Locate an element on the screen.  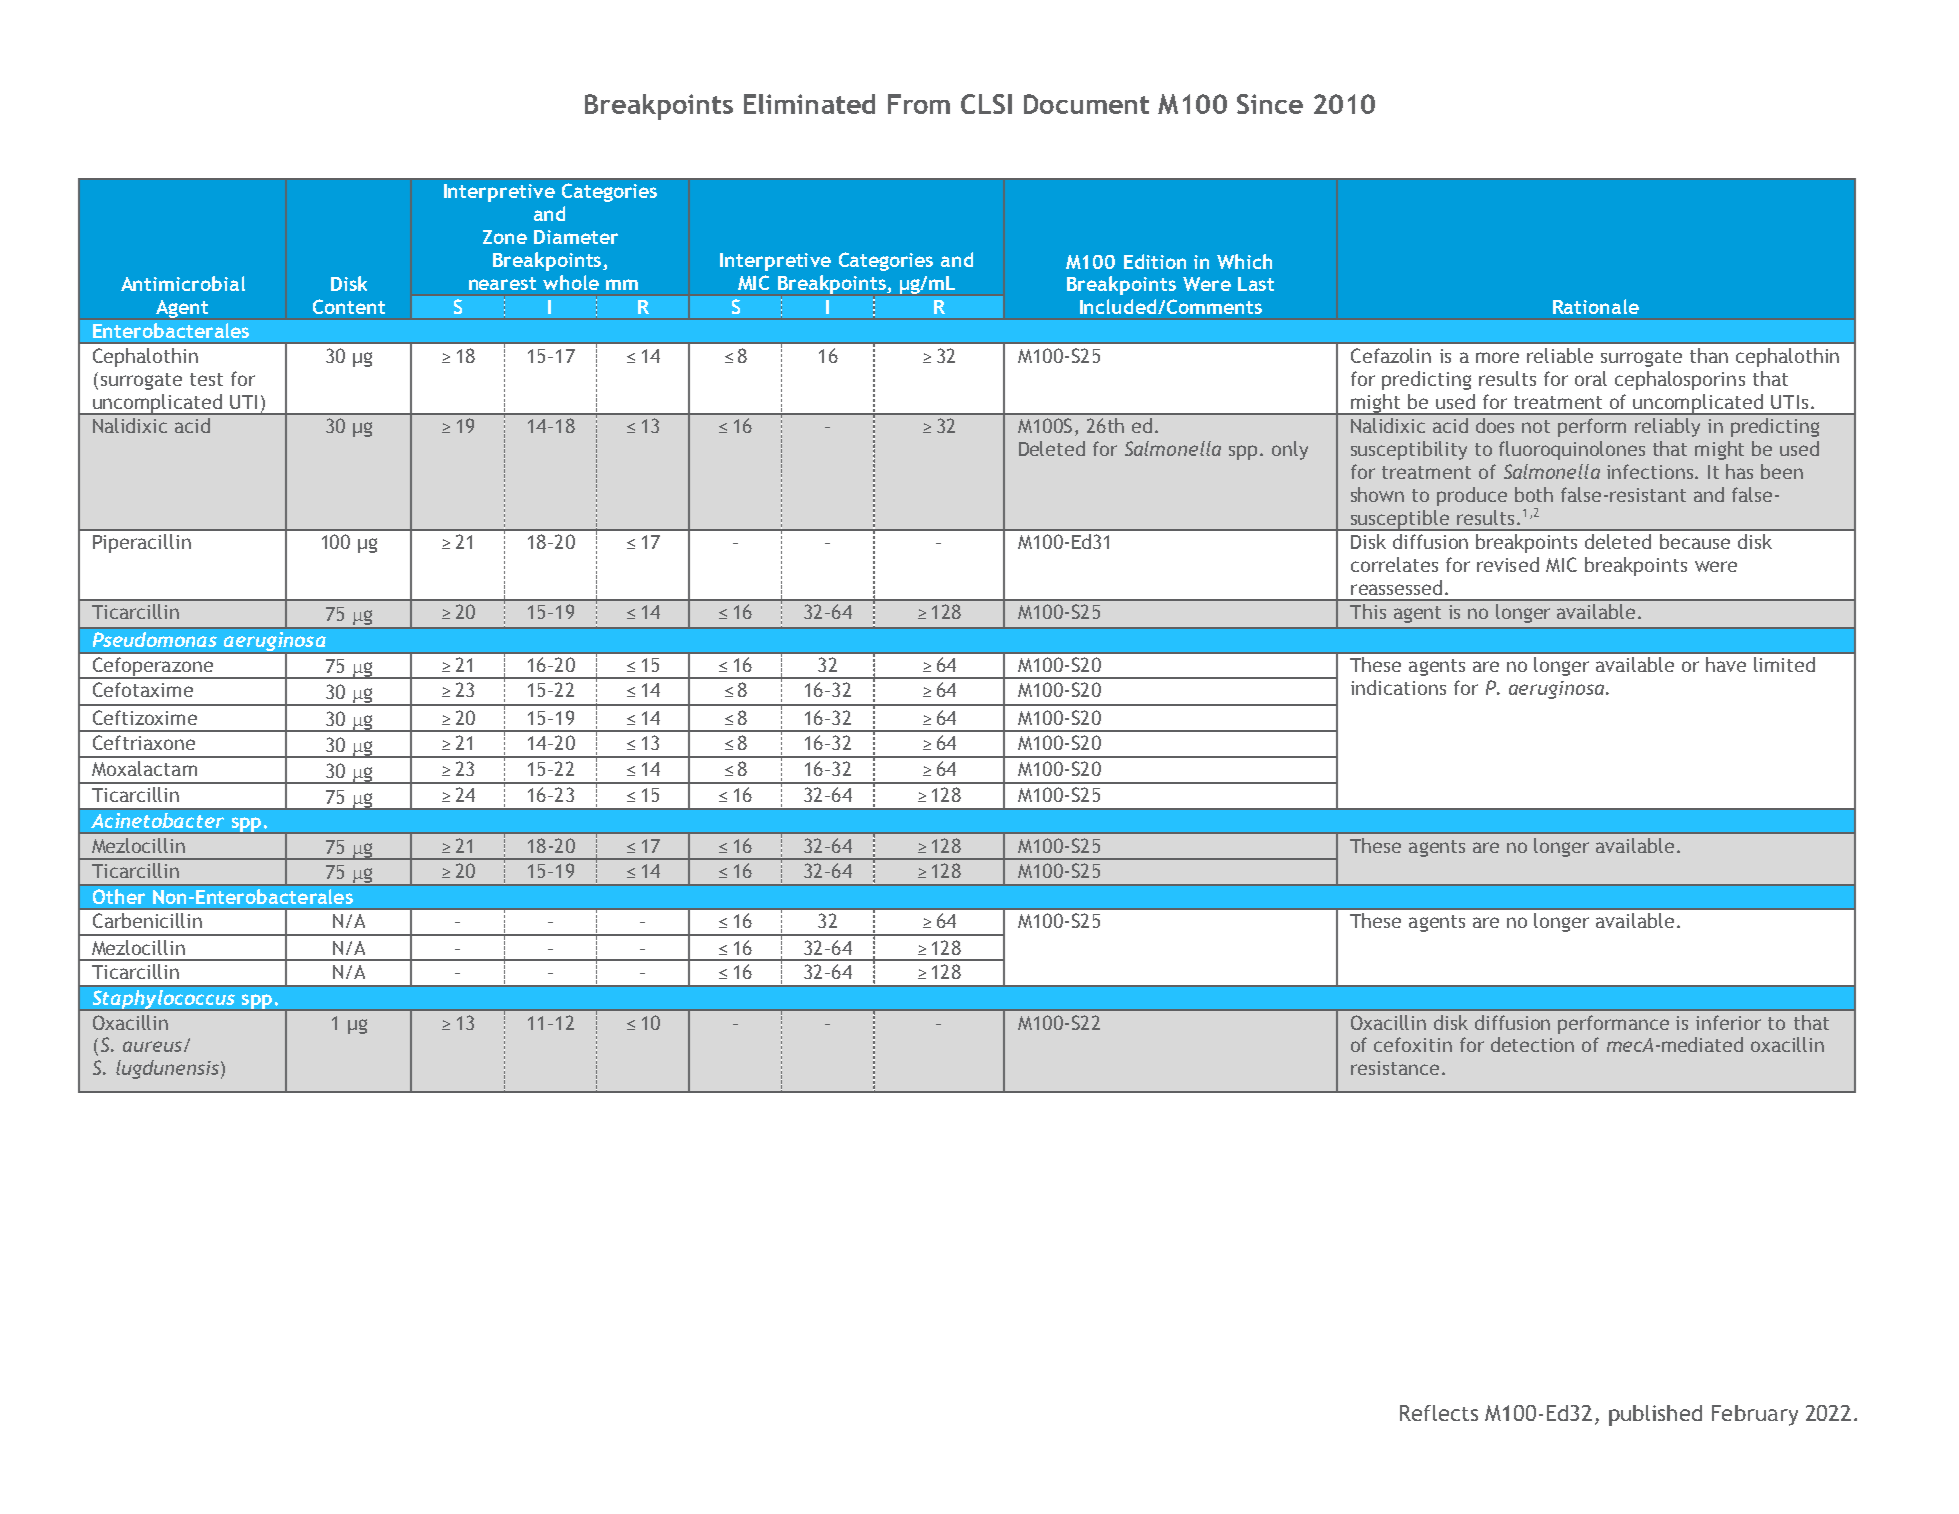
aureus is located at coordinates (152, 1046).
